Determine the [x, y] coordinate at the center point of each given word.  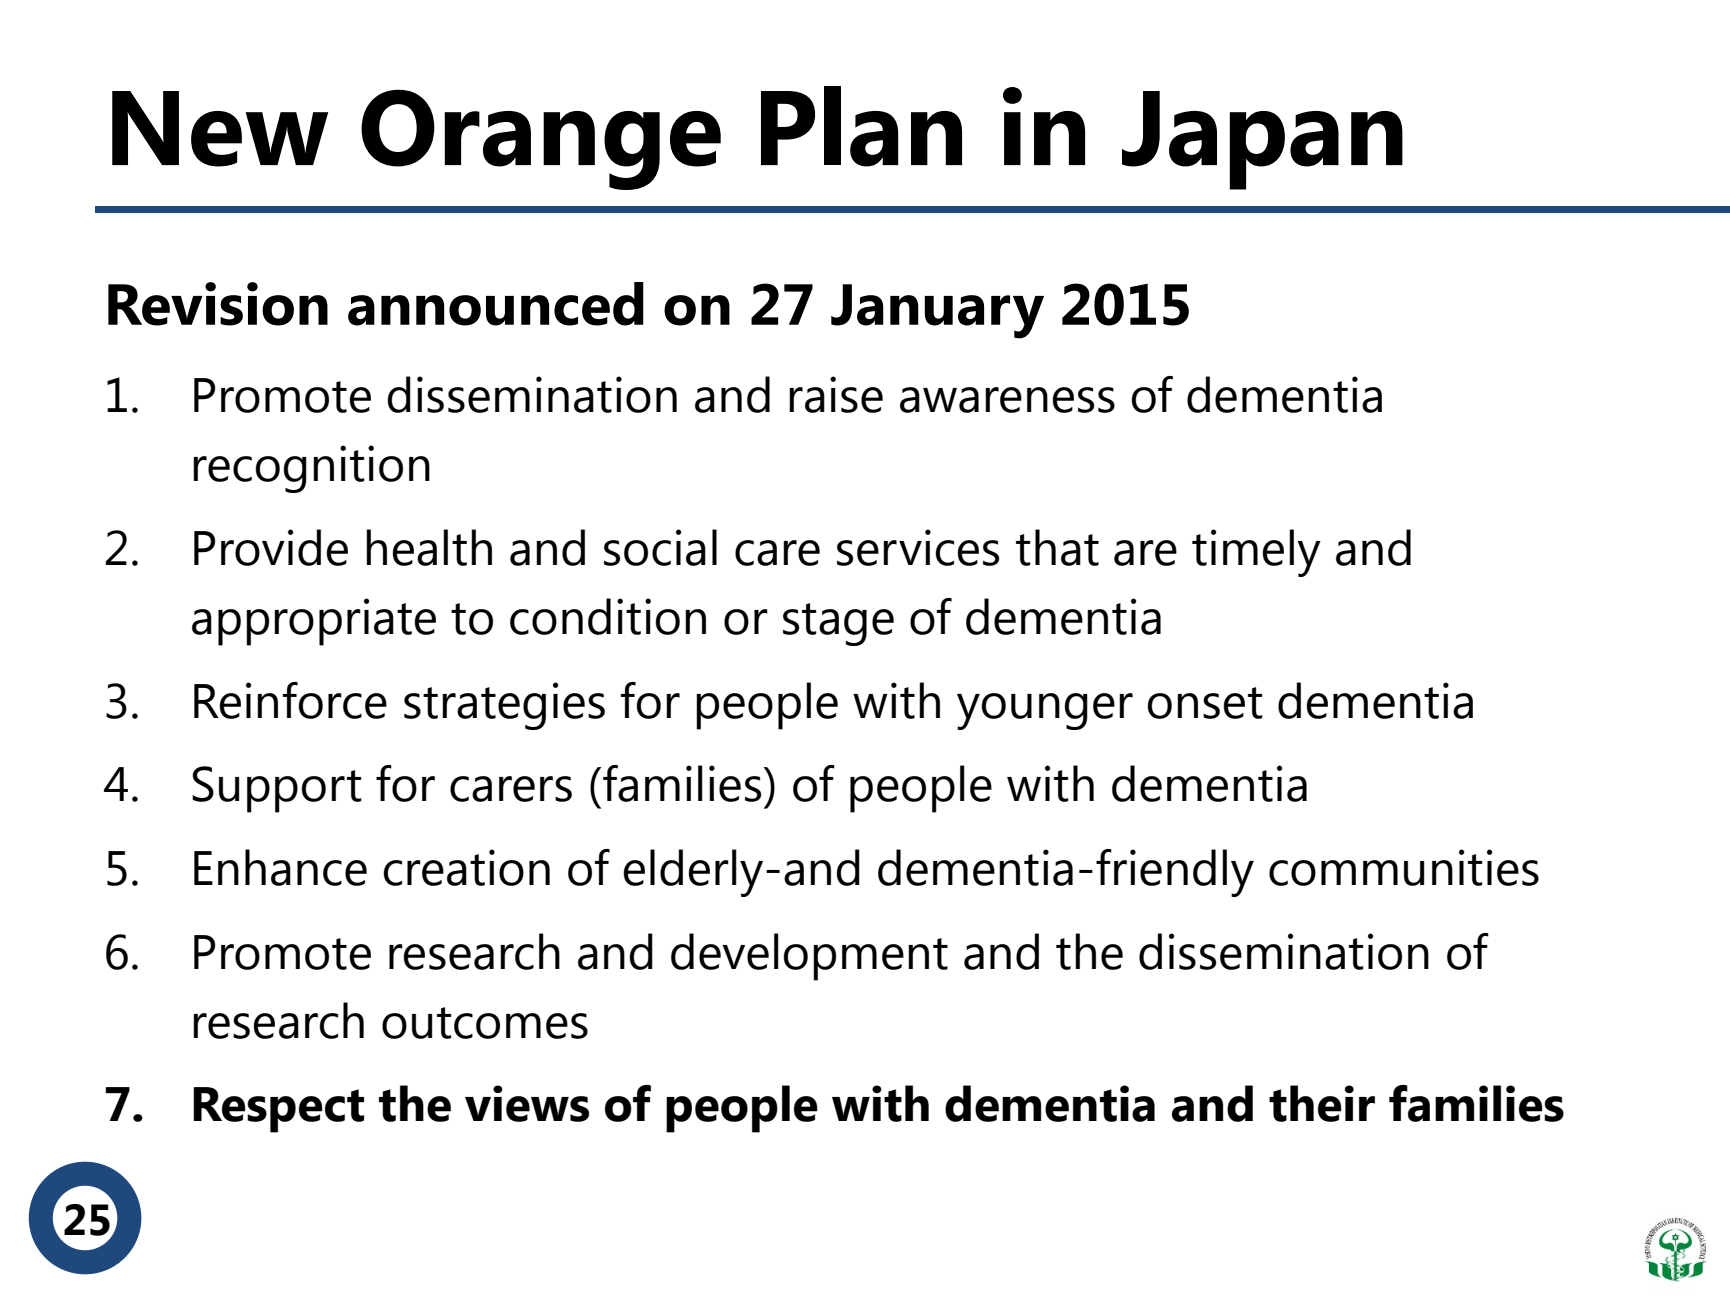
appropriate [314, 622]
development [809, 957]
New [220, 129]
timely [1256, 553]
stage [838, 624]
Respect [278, 1110]
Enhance [280, 867]
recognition [311, 469]
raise [836, 394]
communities [1404, 867]
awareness [1007, 400]
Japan [1262, 140]
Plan [861, 126]
